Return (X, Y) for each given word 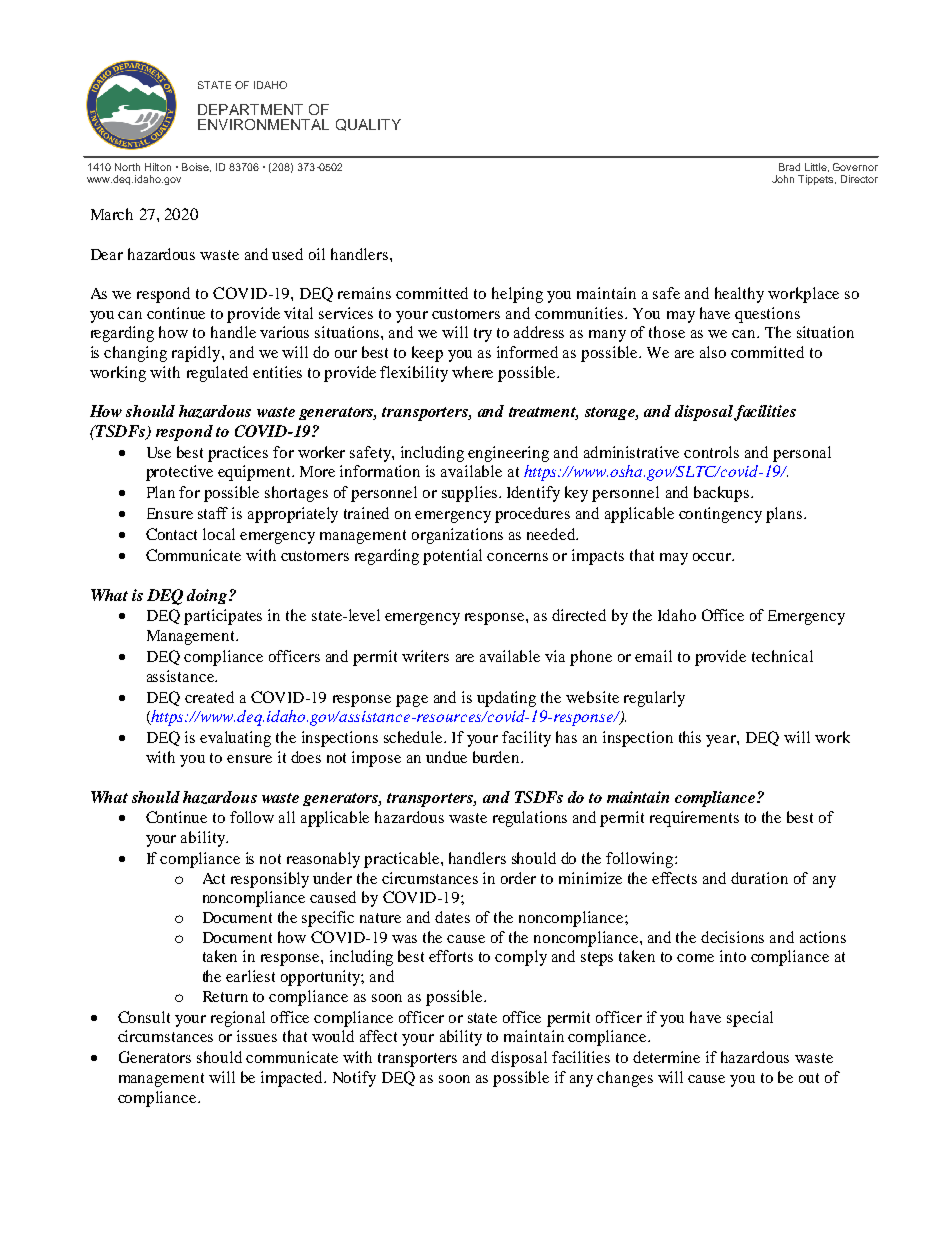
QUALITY (368, 125)
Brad (789, 167)
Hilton (158, 167)
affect (378, 1036)
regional (238, 1019)
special (750, 1019)
